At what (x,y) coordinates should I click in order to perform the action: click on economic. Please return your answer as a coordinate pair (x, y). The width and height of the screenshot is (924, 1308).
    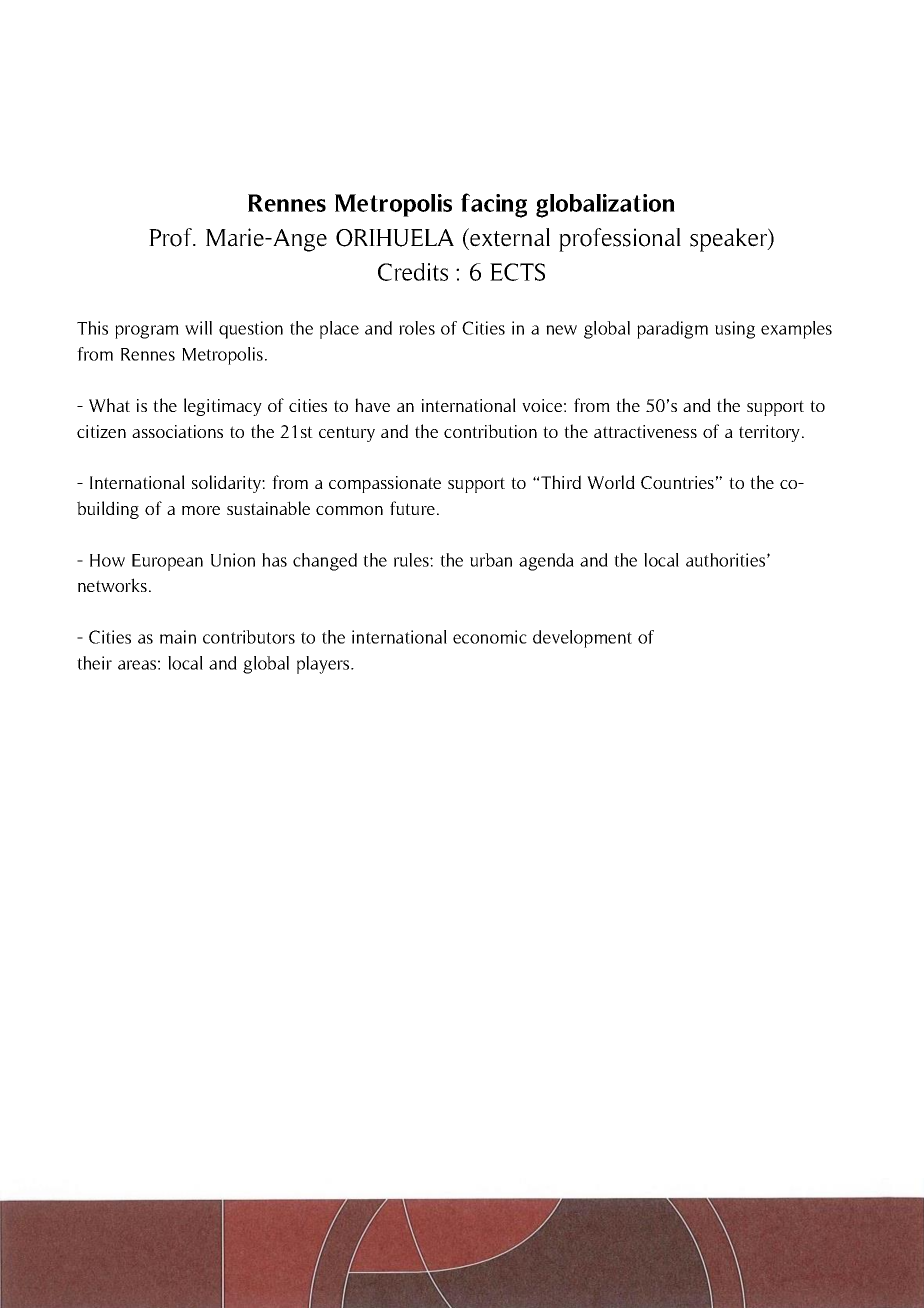
    Looking at the image, I should click on (490, 637).
